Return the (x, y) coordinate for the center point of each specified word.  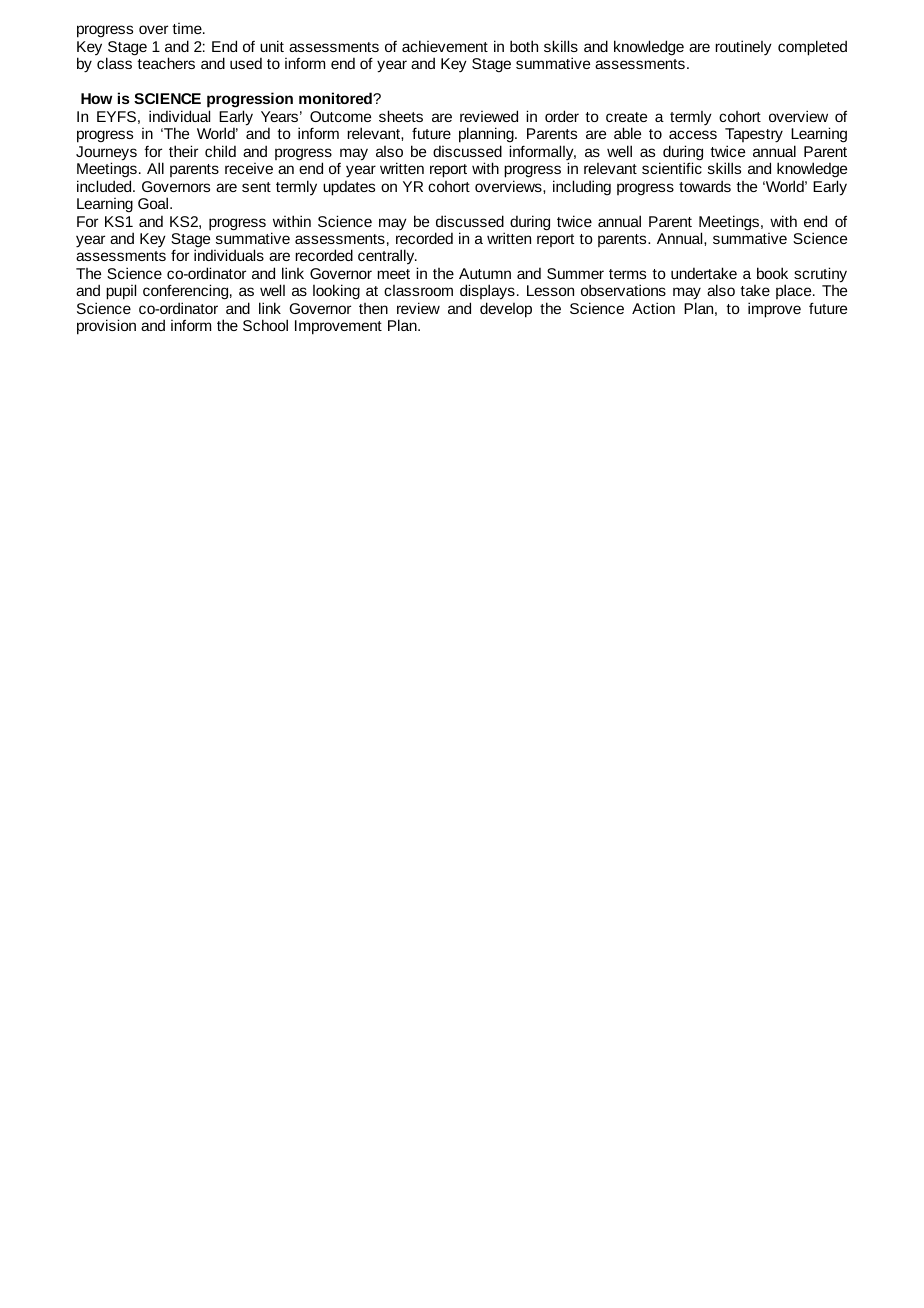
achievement (445, 46)
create (626, 117)
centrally (387, 256)
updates (349, 188)
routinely (743, 47)
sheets (401, 116)
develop (506, 310)
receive (249, 168)
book (772, 273)
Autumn (485, 273)
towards (705, 186)
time (188, 28)
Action (653, 308)
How (96, 98)
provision (106, 327)
